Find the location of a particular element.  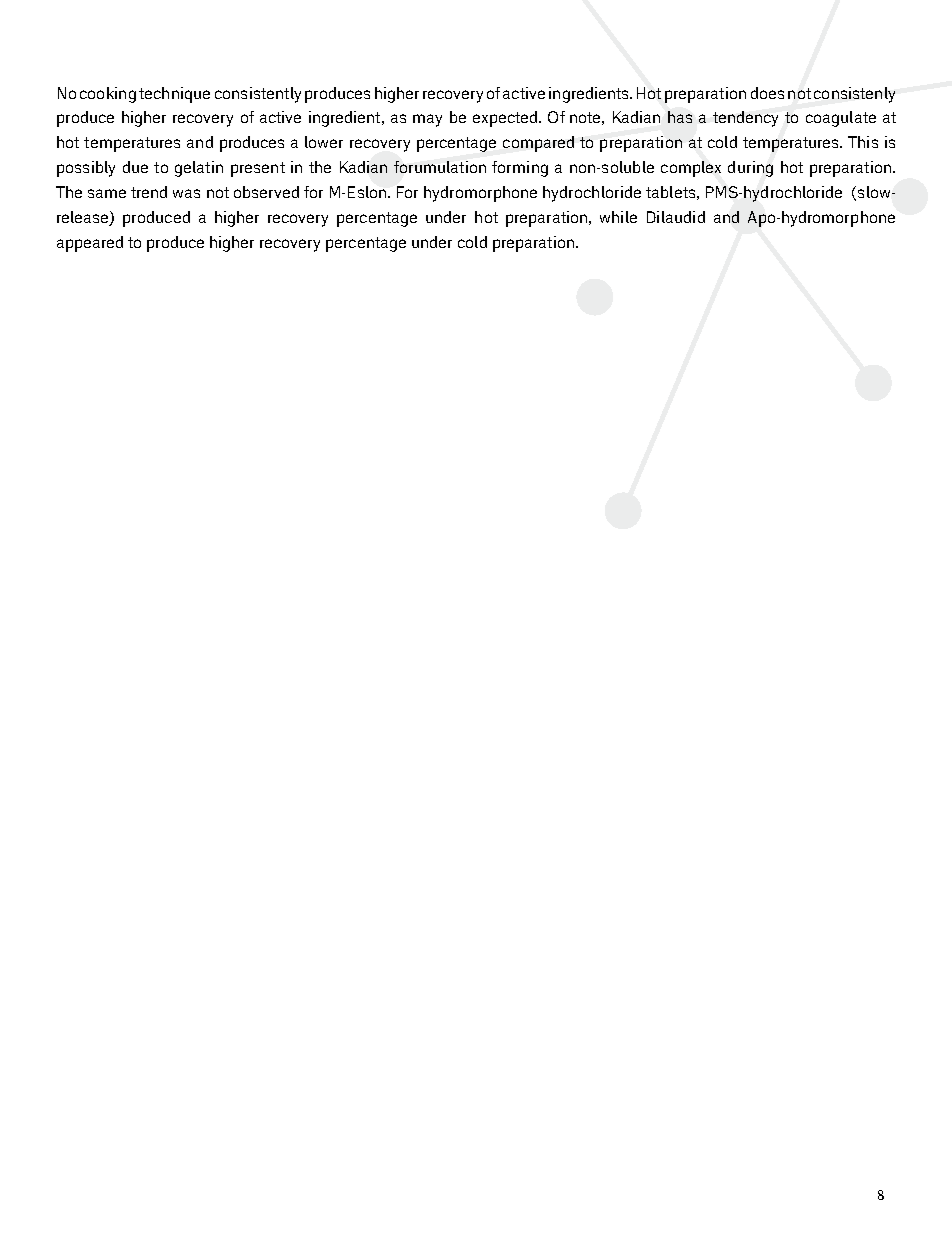

technique is located at coordinates (174, 95).
